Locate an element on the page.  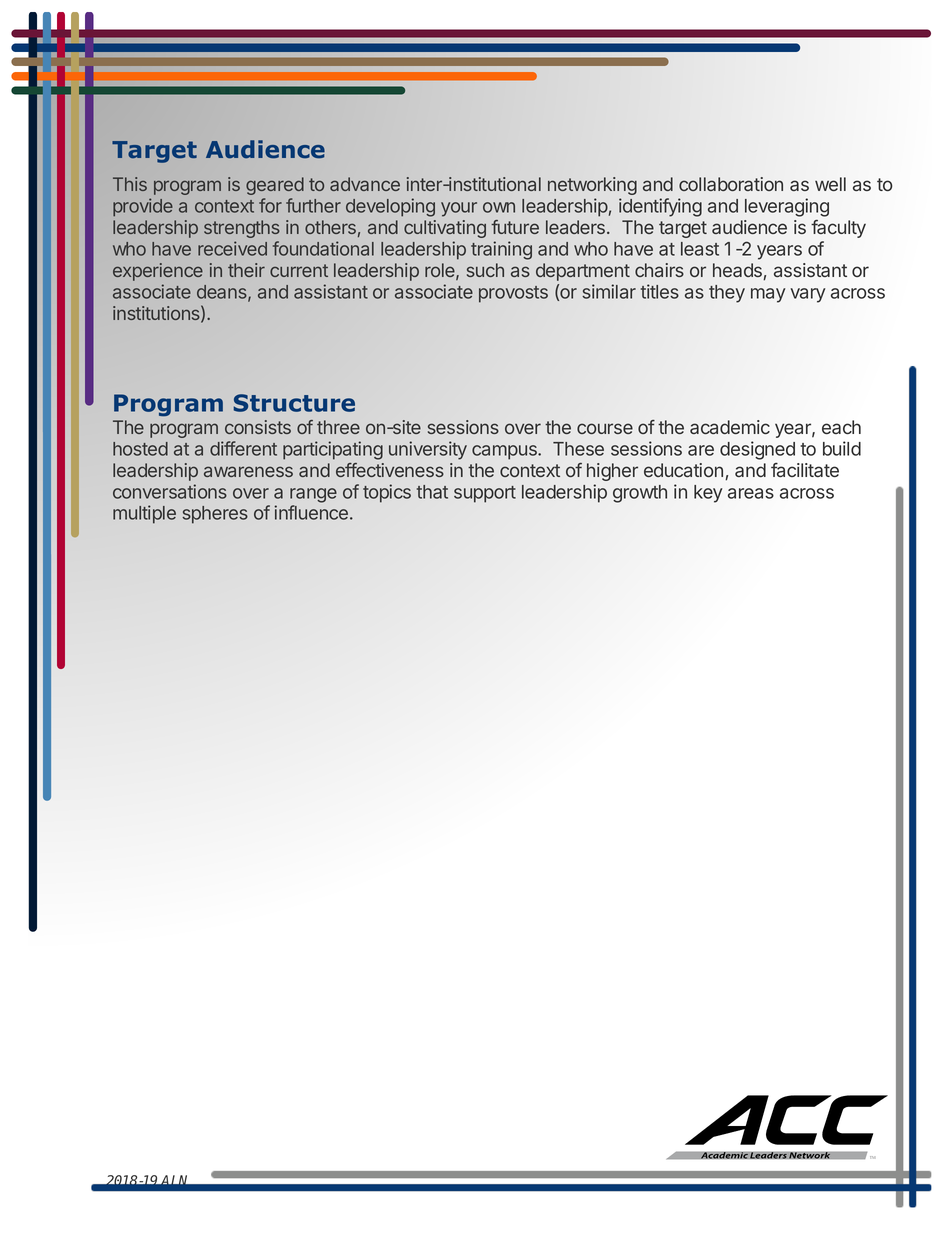
spheres is located at coordinates (215, 515).
